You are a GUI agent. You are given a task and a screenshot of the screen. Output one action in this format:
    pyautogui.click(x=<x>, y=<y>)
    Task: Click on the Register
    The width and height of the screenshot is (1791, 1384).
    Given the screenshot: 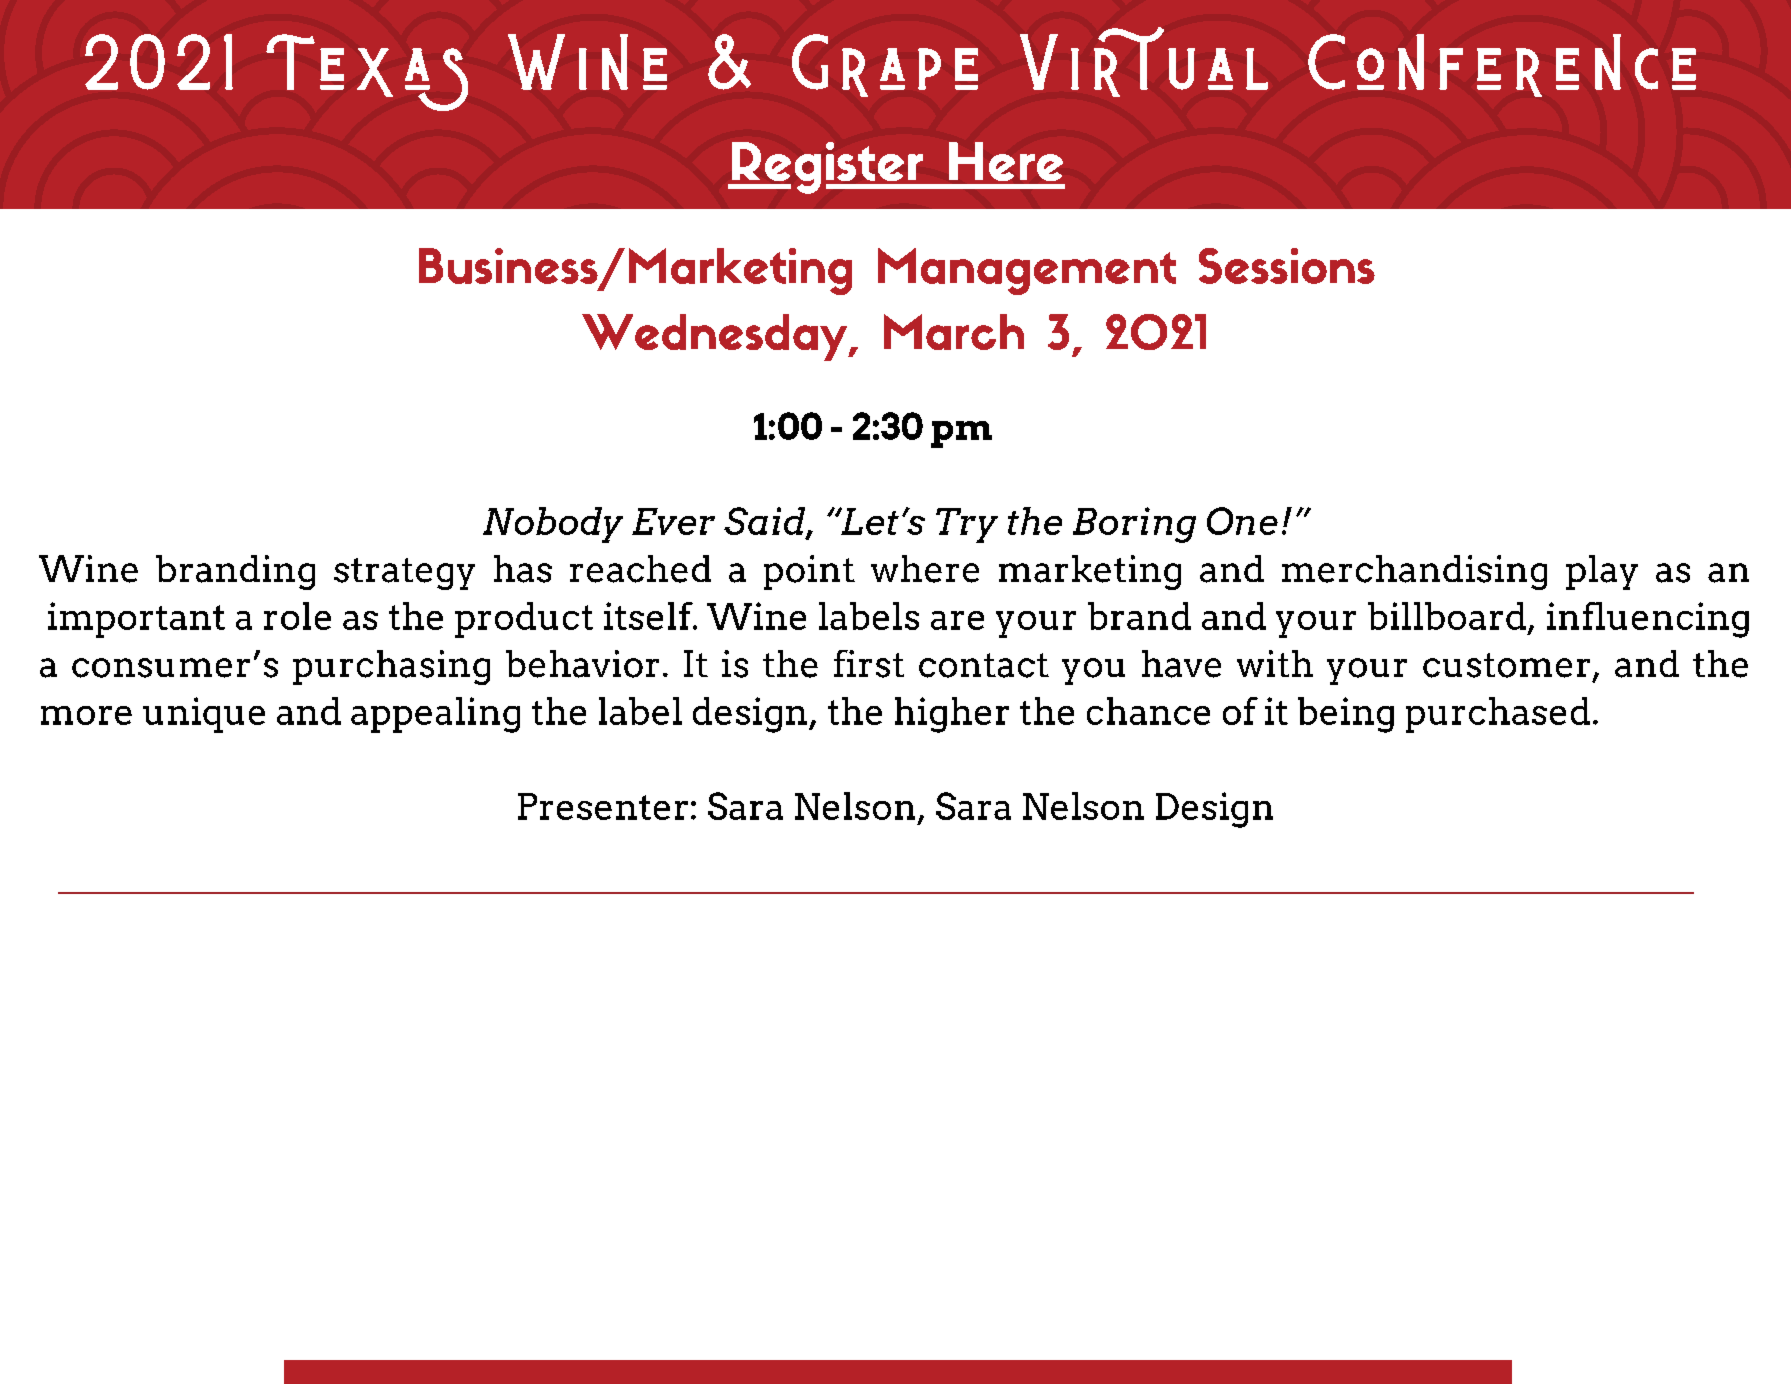 What is the action you would take?
    pyautogui.click(x=827, y=168)
